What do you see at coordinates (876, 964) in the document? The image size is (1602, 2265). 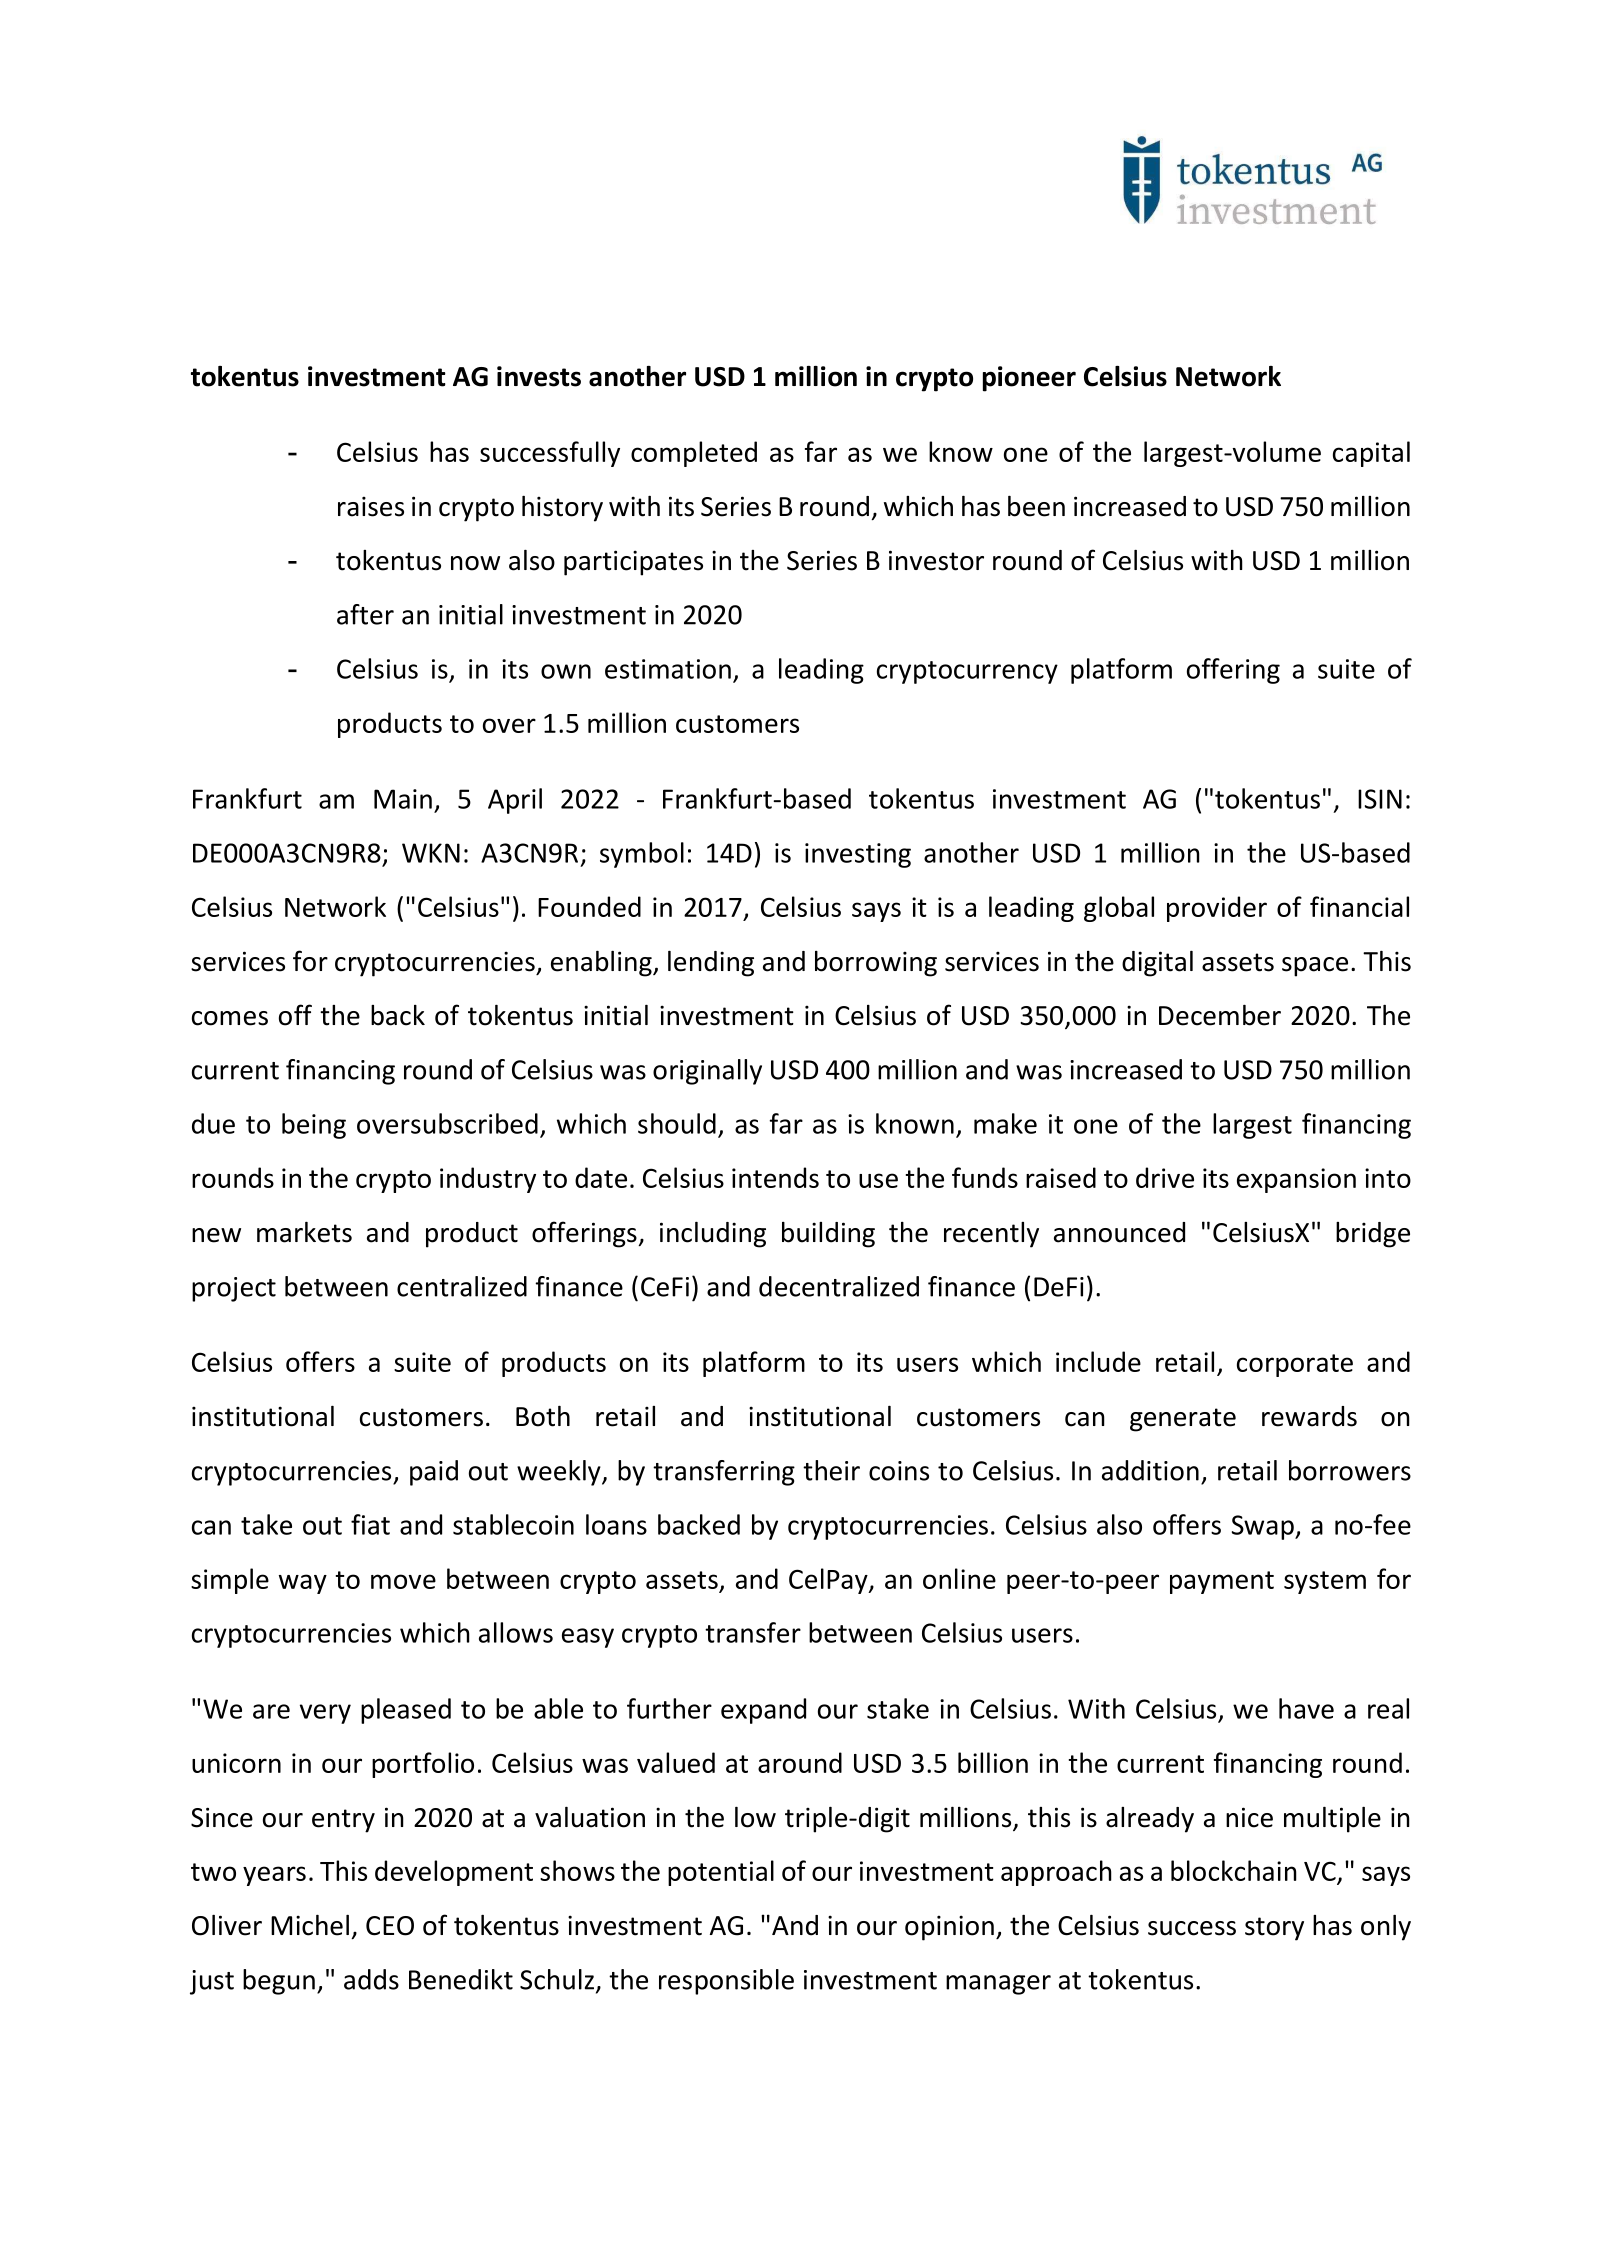 I see `borrowing` at bounding box center [876, 964].
